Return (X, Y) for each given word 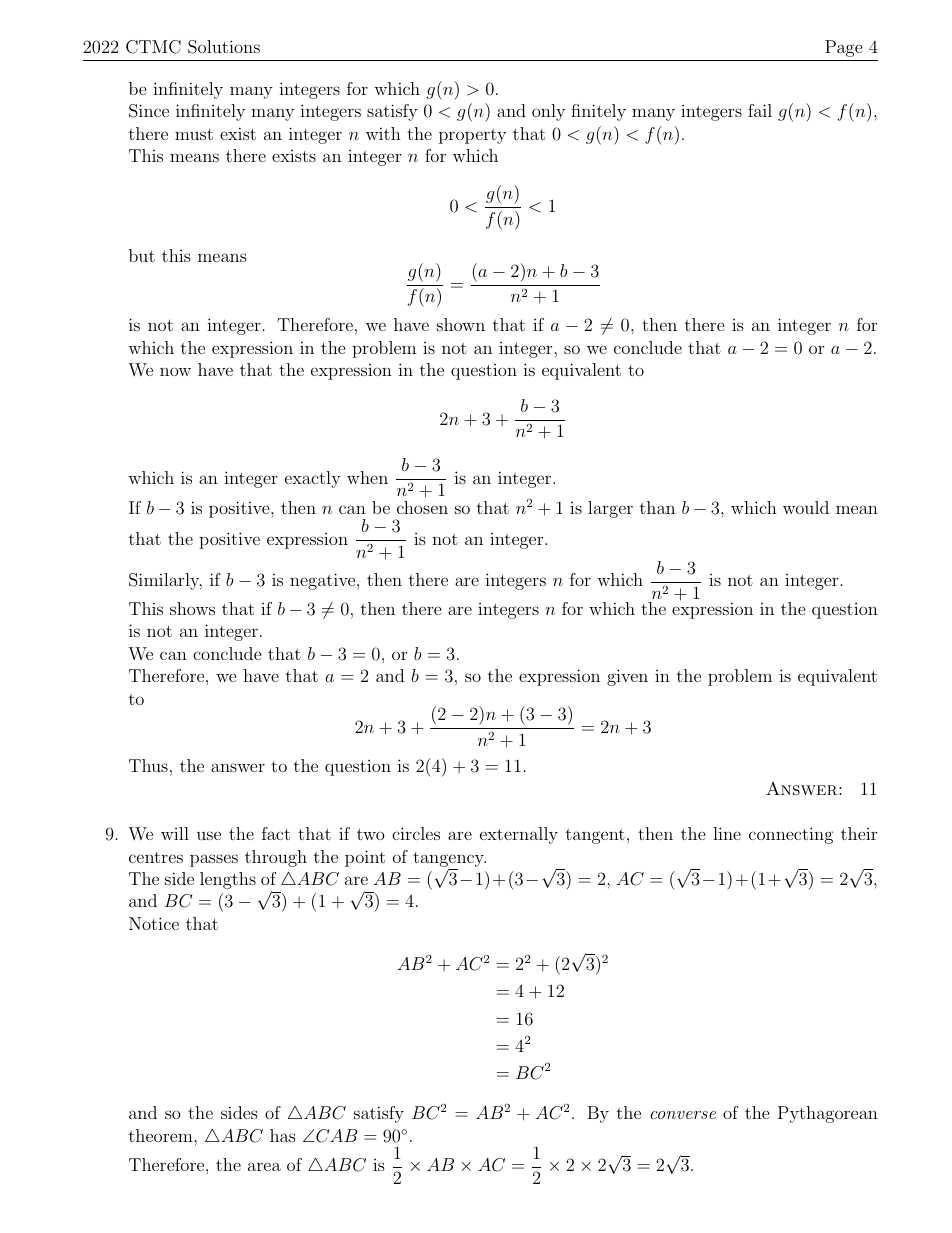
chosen (422, 507)
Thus (148, 765)
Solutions (224, 47)
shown (461, 324)
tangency (449, 859)
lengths (228, 880)
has (283, 1135)
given (627, 677)
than (657, 507)
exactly (313, 479)
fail (760, 110)
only (548, 112)
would (806, 507)
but (142, 255)
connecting (791, 835)
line (727, 833)
